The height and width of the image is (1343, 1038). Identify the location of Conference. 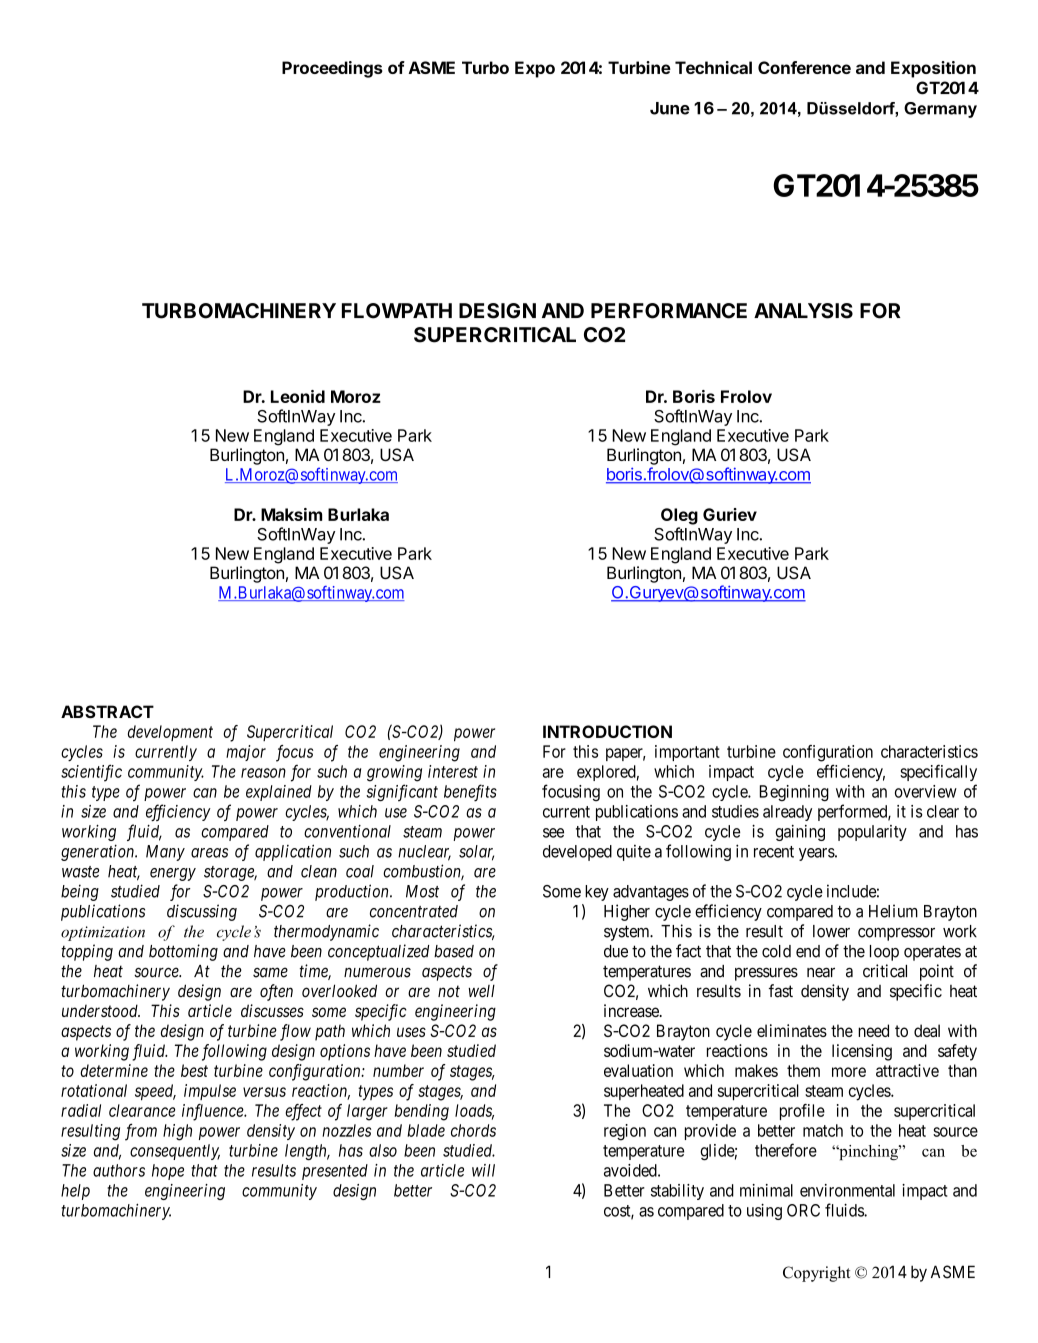
(804, 67).
